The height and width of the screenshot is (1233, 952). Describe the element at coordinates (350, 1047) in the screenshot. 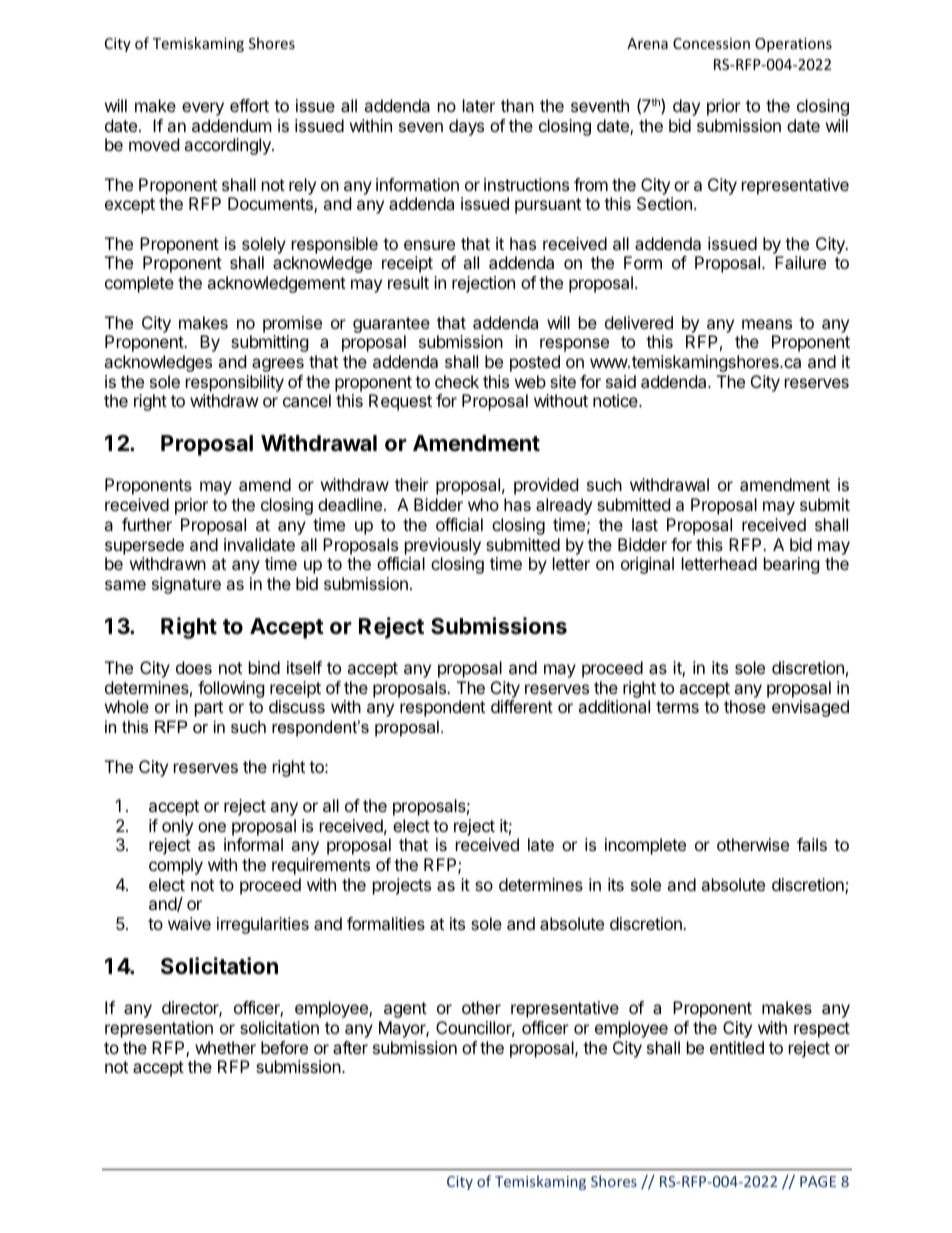

I see `after` at that location.
